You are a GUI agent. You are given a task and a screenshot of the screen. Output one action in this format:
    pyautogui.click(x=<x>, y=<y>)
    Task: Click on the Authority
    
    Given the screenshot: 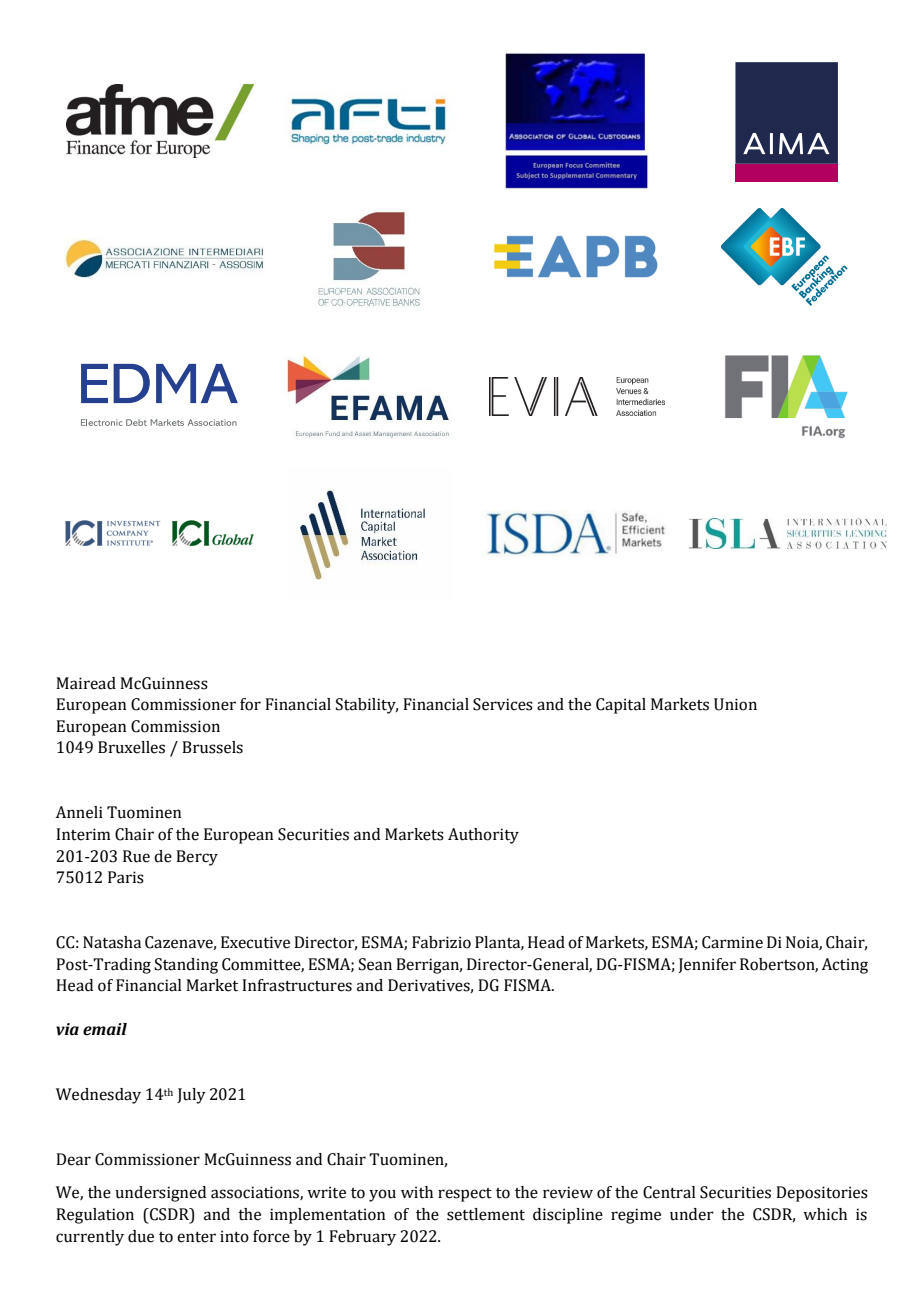 What is the action you would take?
    pyautogui.click(x=483, y=836)
